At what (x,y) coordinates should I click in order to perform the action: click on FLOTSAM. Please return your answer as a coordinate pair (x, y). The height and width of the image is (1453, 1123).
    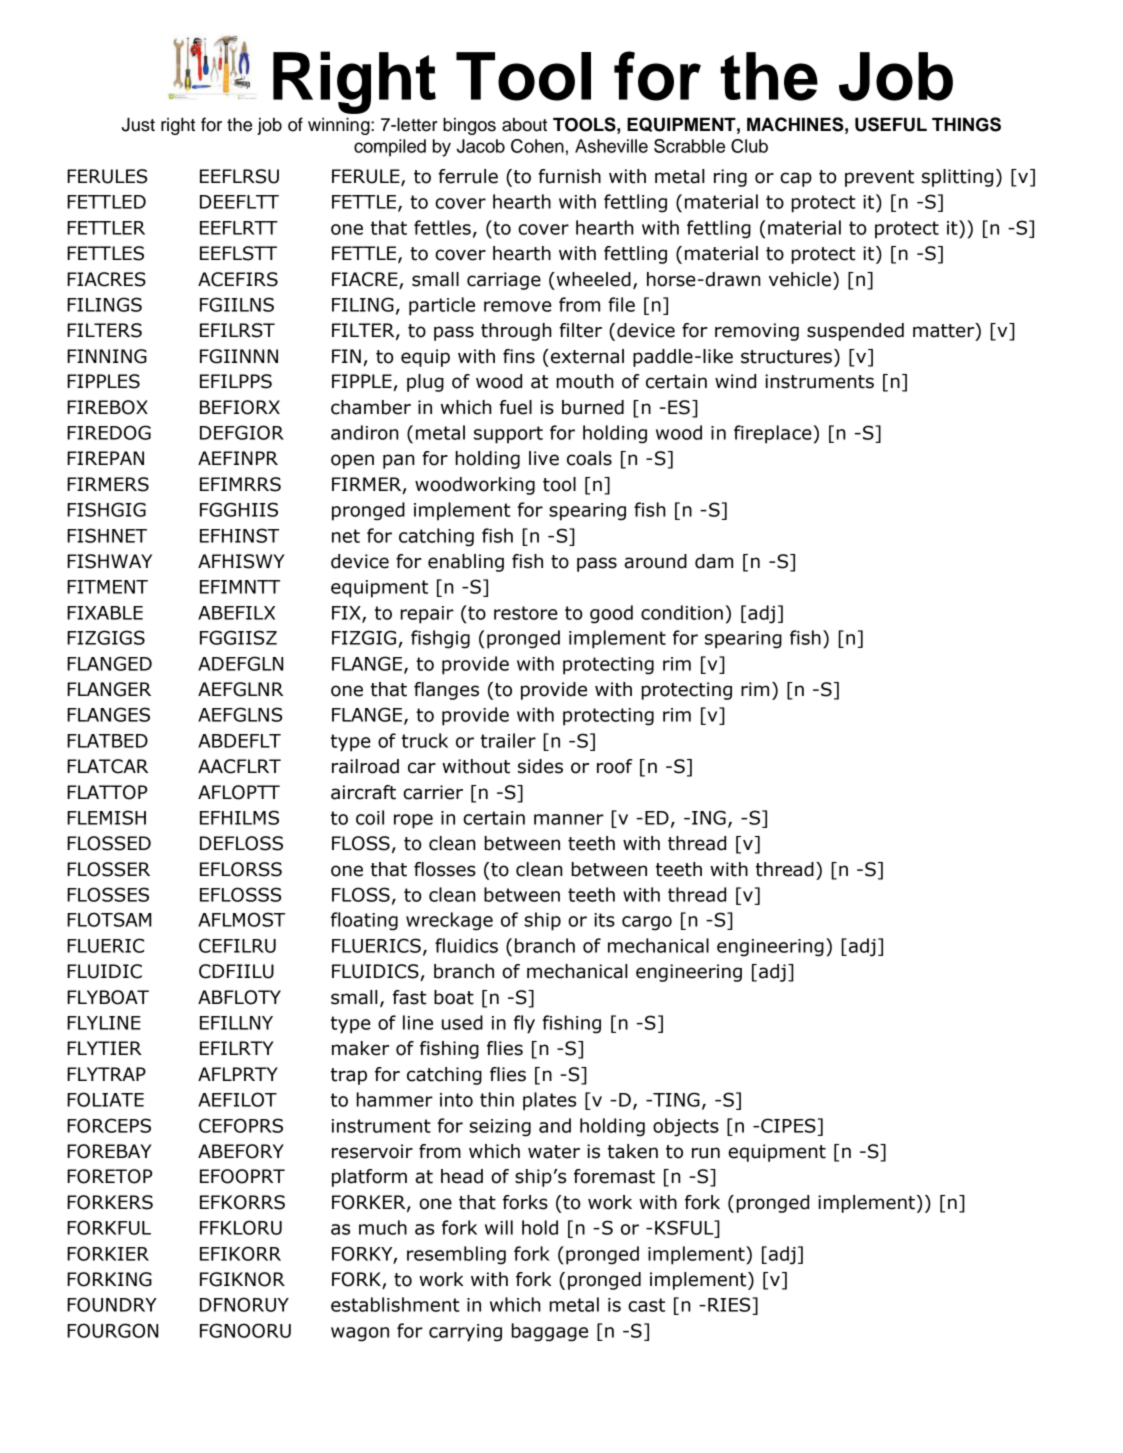
    Looking at the image, I should click on (109, 919).
